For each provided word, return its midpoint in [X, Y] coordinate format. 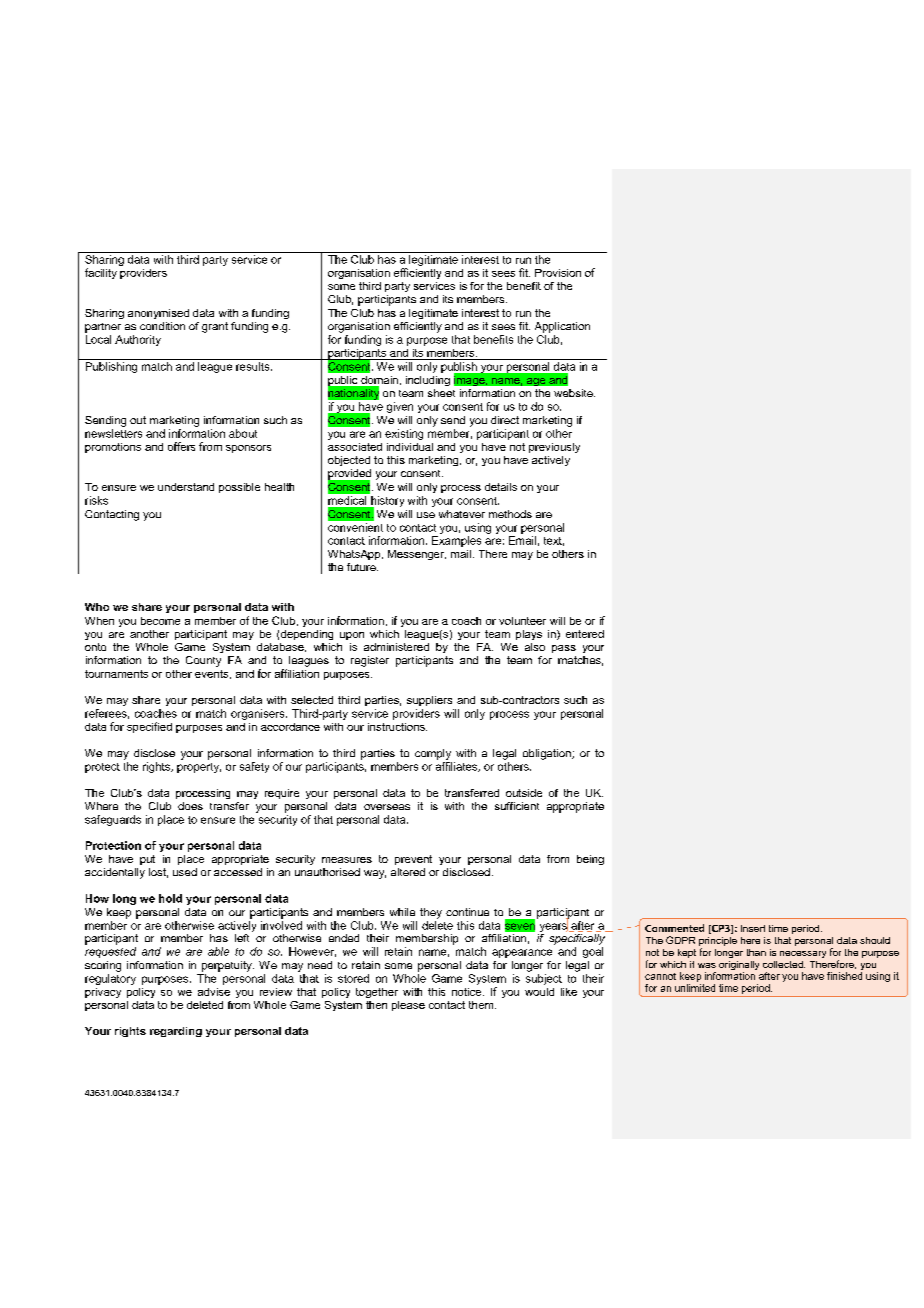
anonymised [158, 314]
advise [214, 992]
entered [585, 634]
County [203, 661]
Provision [558, 273]
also [535, 647]
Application [562, 327]
